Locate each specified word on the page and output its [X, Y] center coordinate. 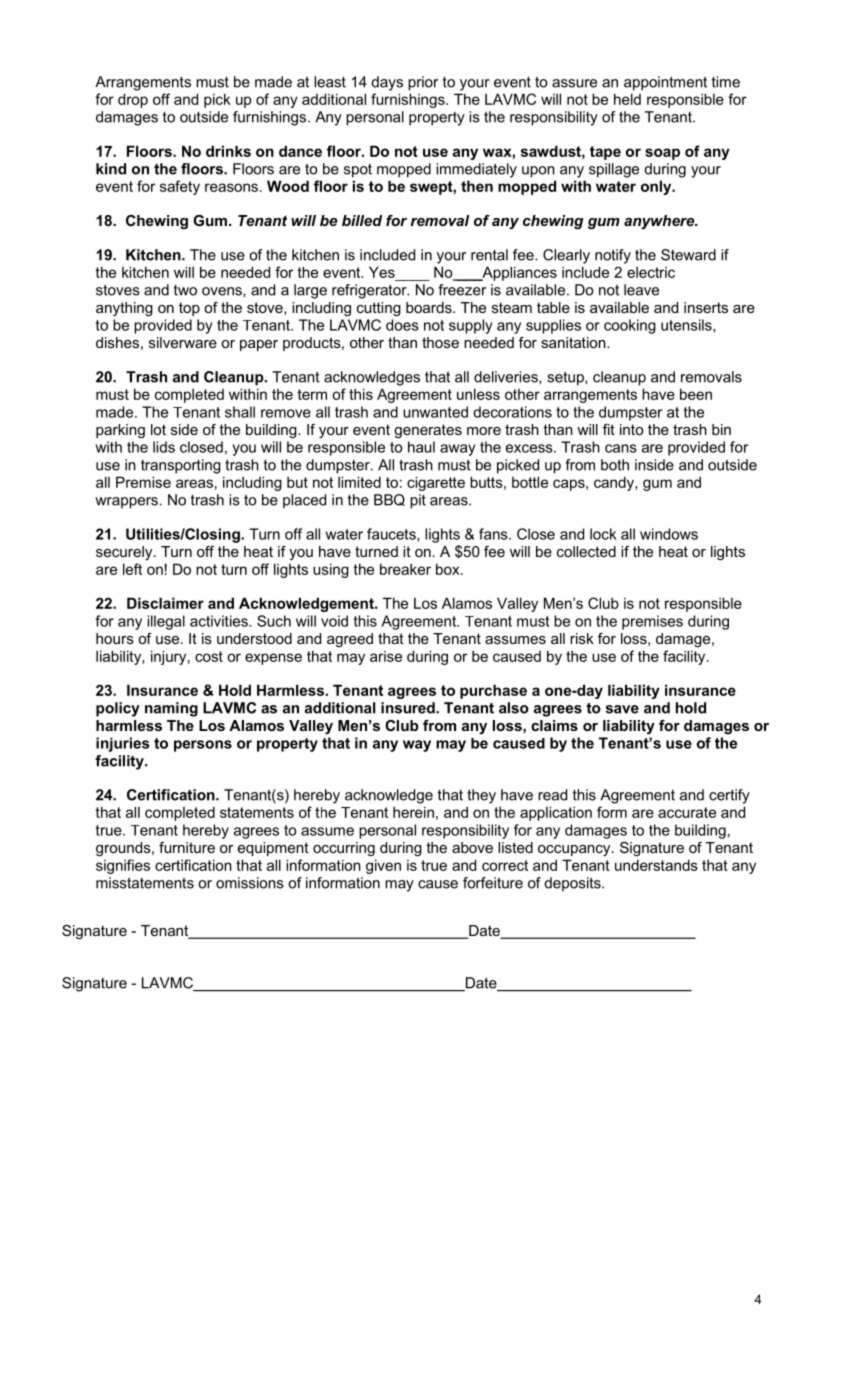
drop [133, 100]
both [615, 465]
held [627, 99]
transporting [181, 466]
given [383, 866]
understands [656, 865]
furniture [187, 847]
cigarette [436, 483]
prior [423, 83]
